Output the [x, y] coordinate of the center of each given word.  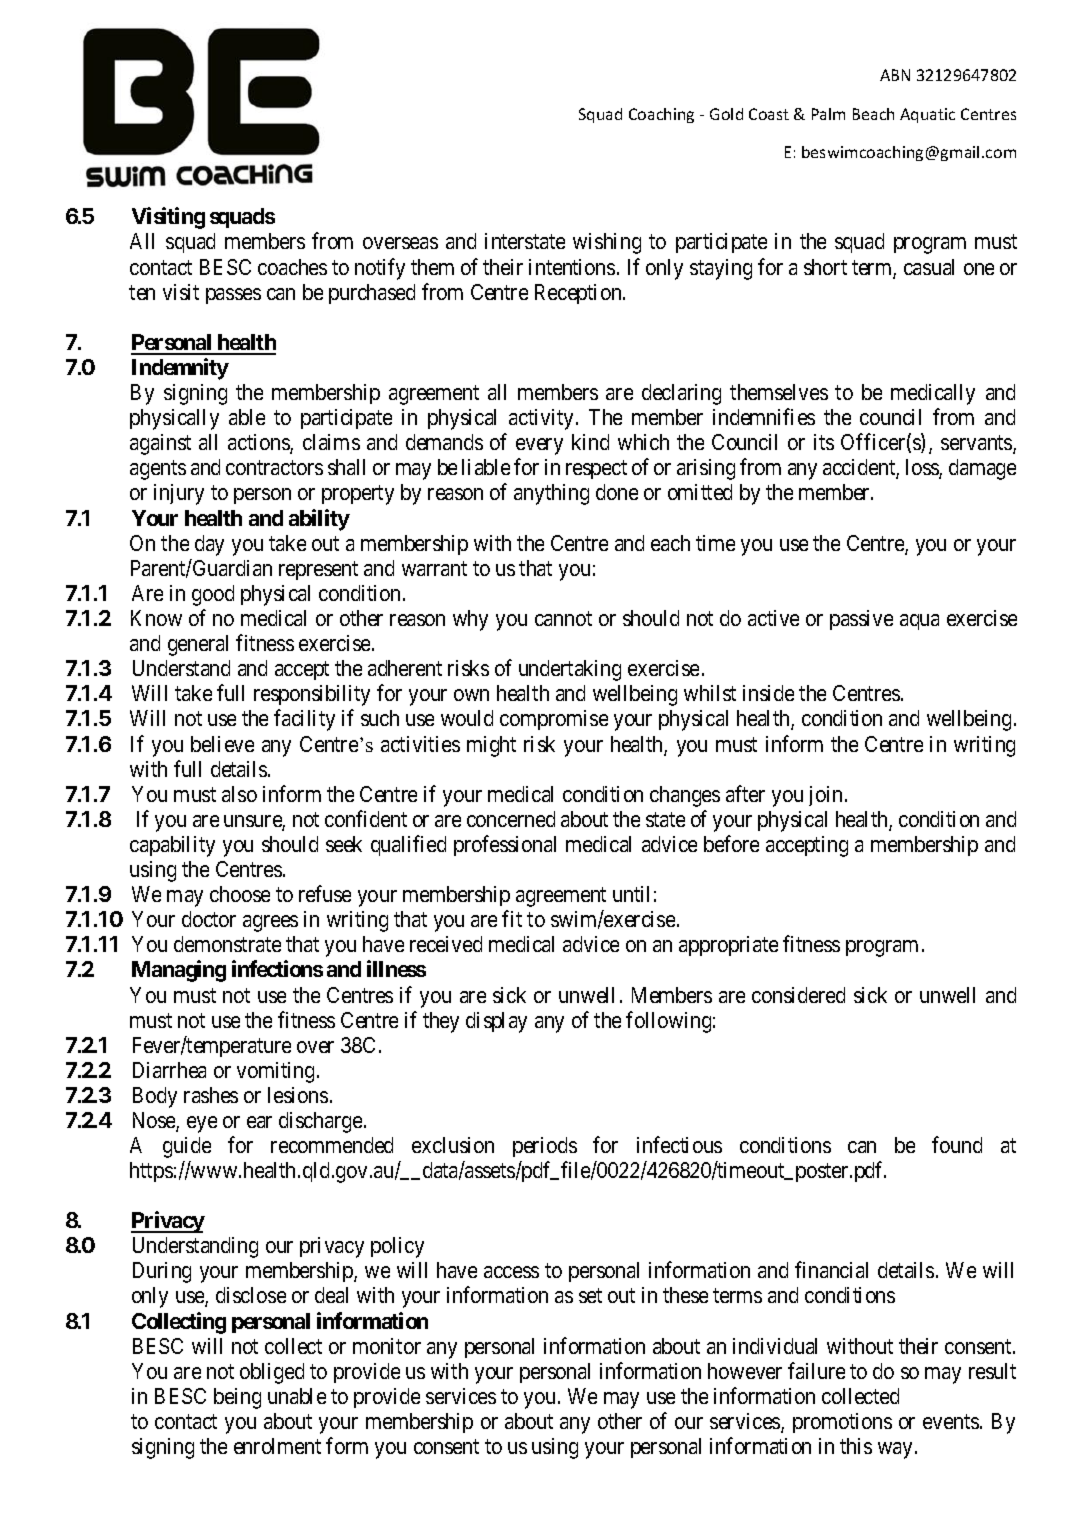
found [957, 1144]
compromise [554, 720]
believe [222, 744]
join [825, 796]
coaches [292, 267]
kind [590, 442]
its [824, 442]
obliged [272, 1373]
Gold [726, 114]
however [745, 1371]
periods [545, 1147]
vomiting [277, 1072]
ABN [895, 75]
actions [259, 443]
